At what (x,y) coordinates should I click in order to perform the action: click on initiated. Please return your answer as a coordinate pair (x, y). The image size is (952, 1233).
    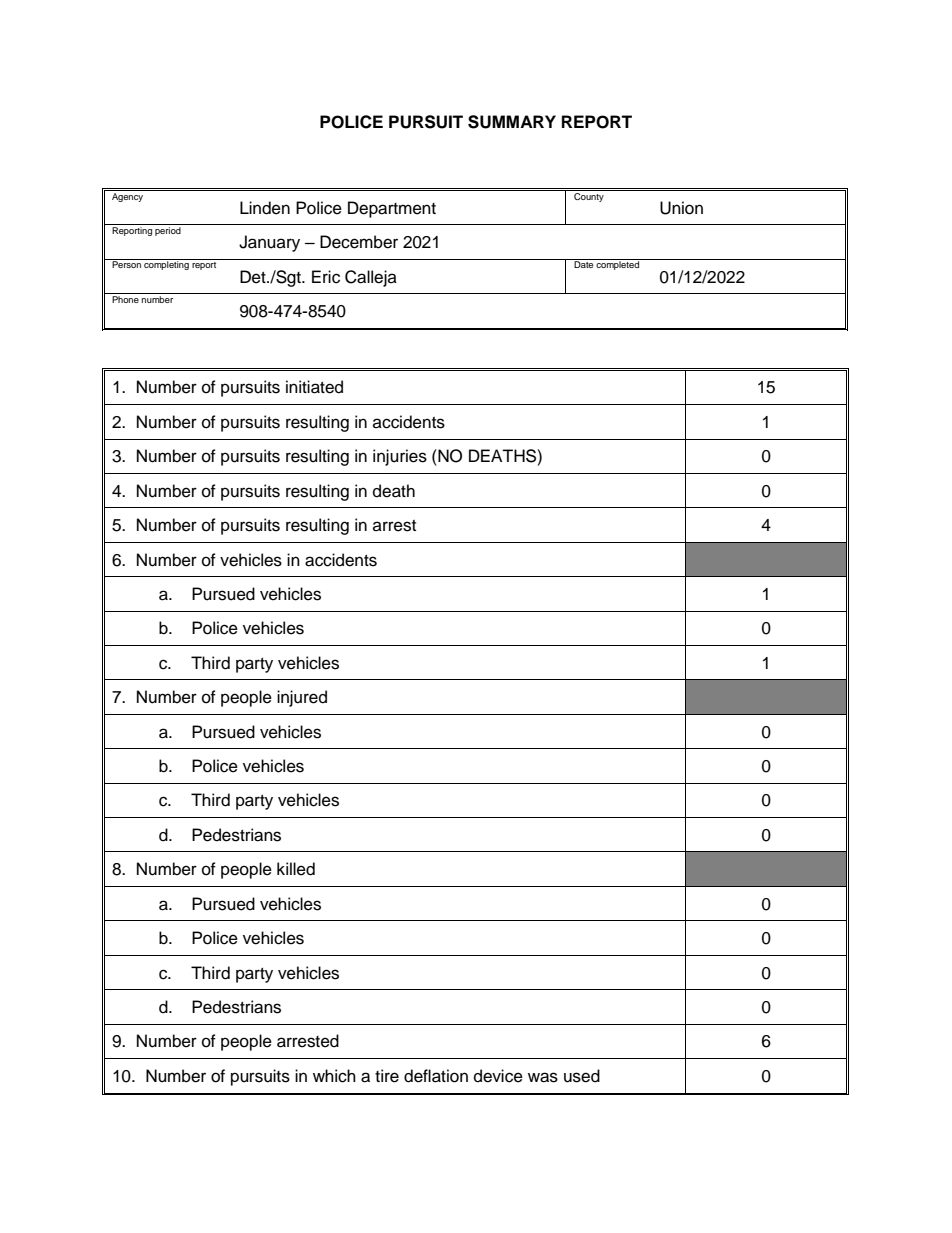
    Looking at the image, I should click on (314, 387).
